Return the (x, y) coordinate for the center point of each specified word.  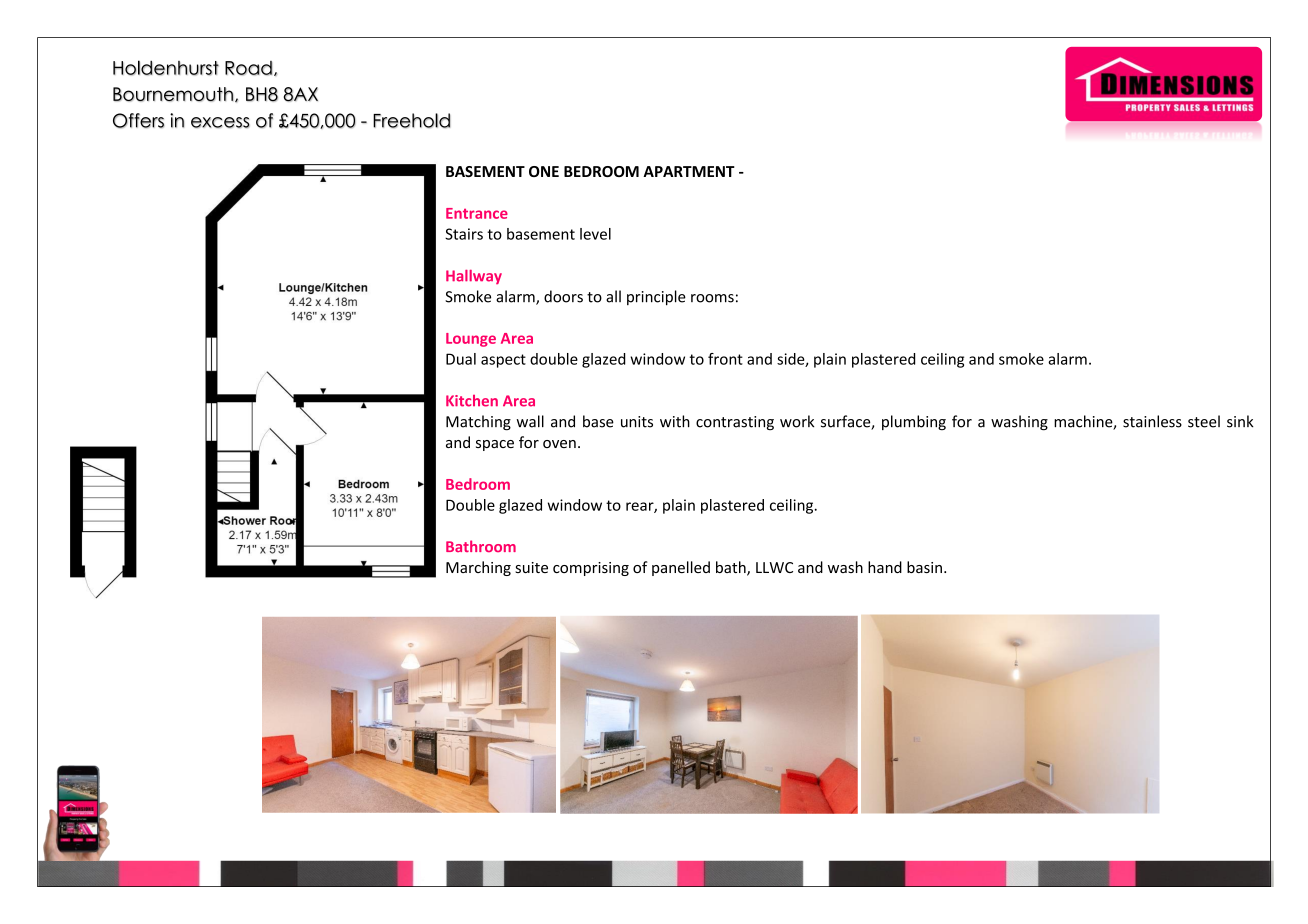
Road (248, 68)
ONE (544, 171)
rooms (712, 298)
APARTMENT (689, 171)
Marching (478, 568)
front (725, 359)
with (675, 421)
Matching (478, 423)
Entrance (477, 213)
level (595, 234)
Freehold (412, 120)
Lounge (471, 340)
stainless (1152, 421)
